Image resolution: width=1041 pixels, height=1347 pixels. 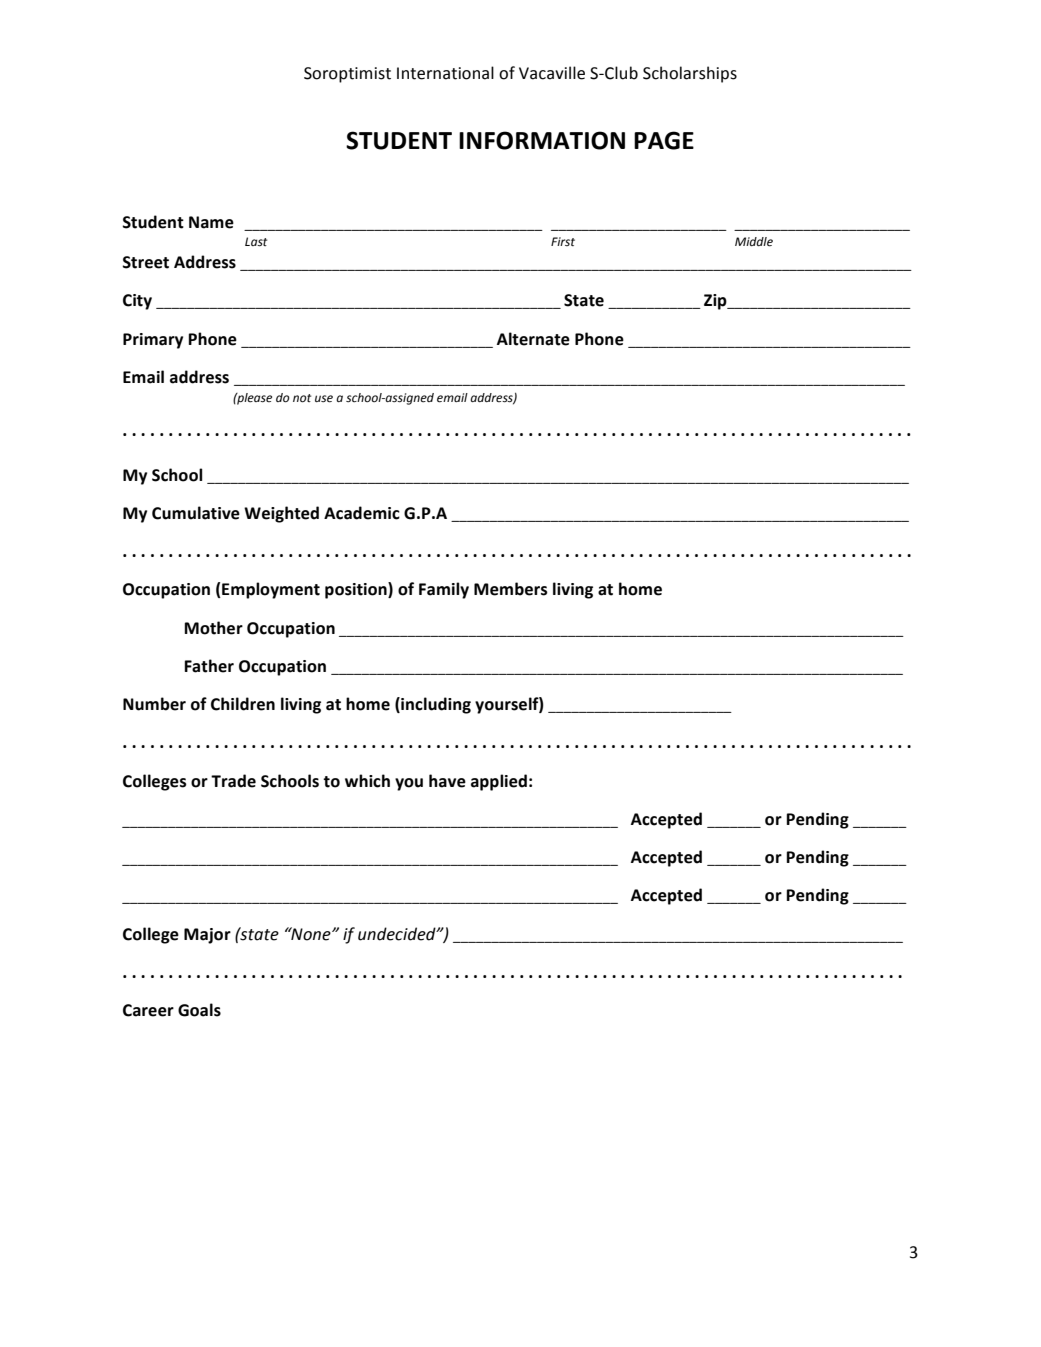 What do you see at coordinates (511, 589) in the screenshot?
I see `Members` at bounding box center [511, 589].
